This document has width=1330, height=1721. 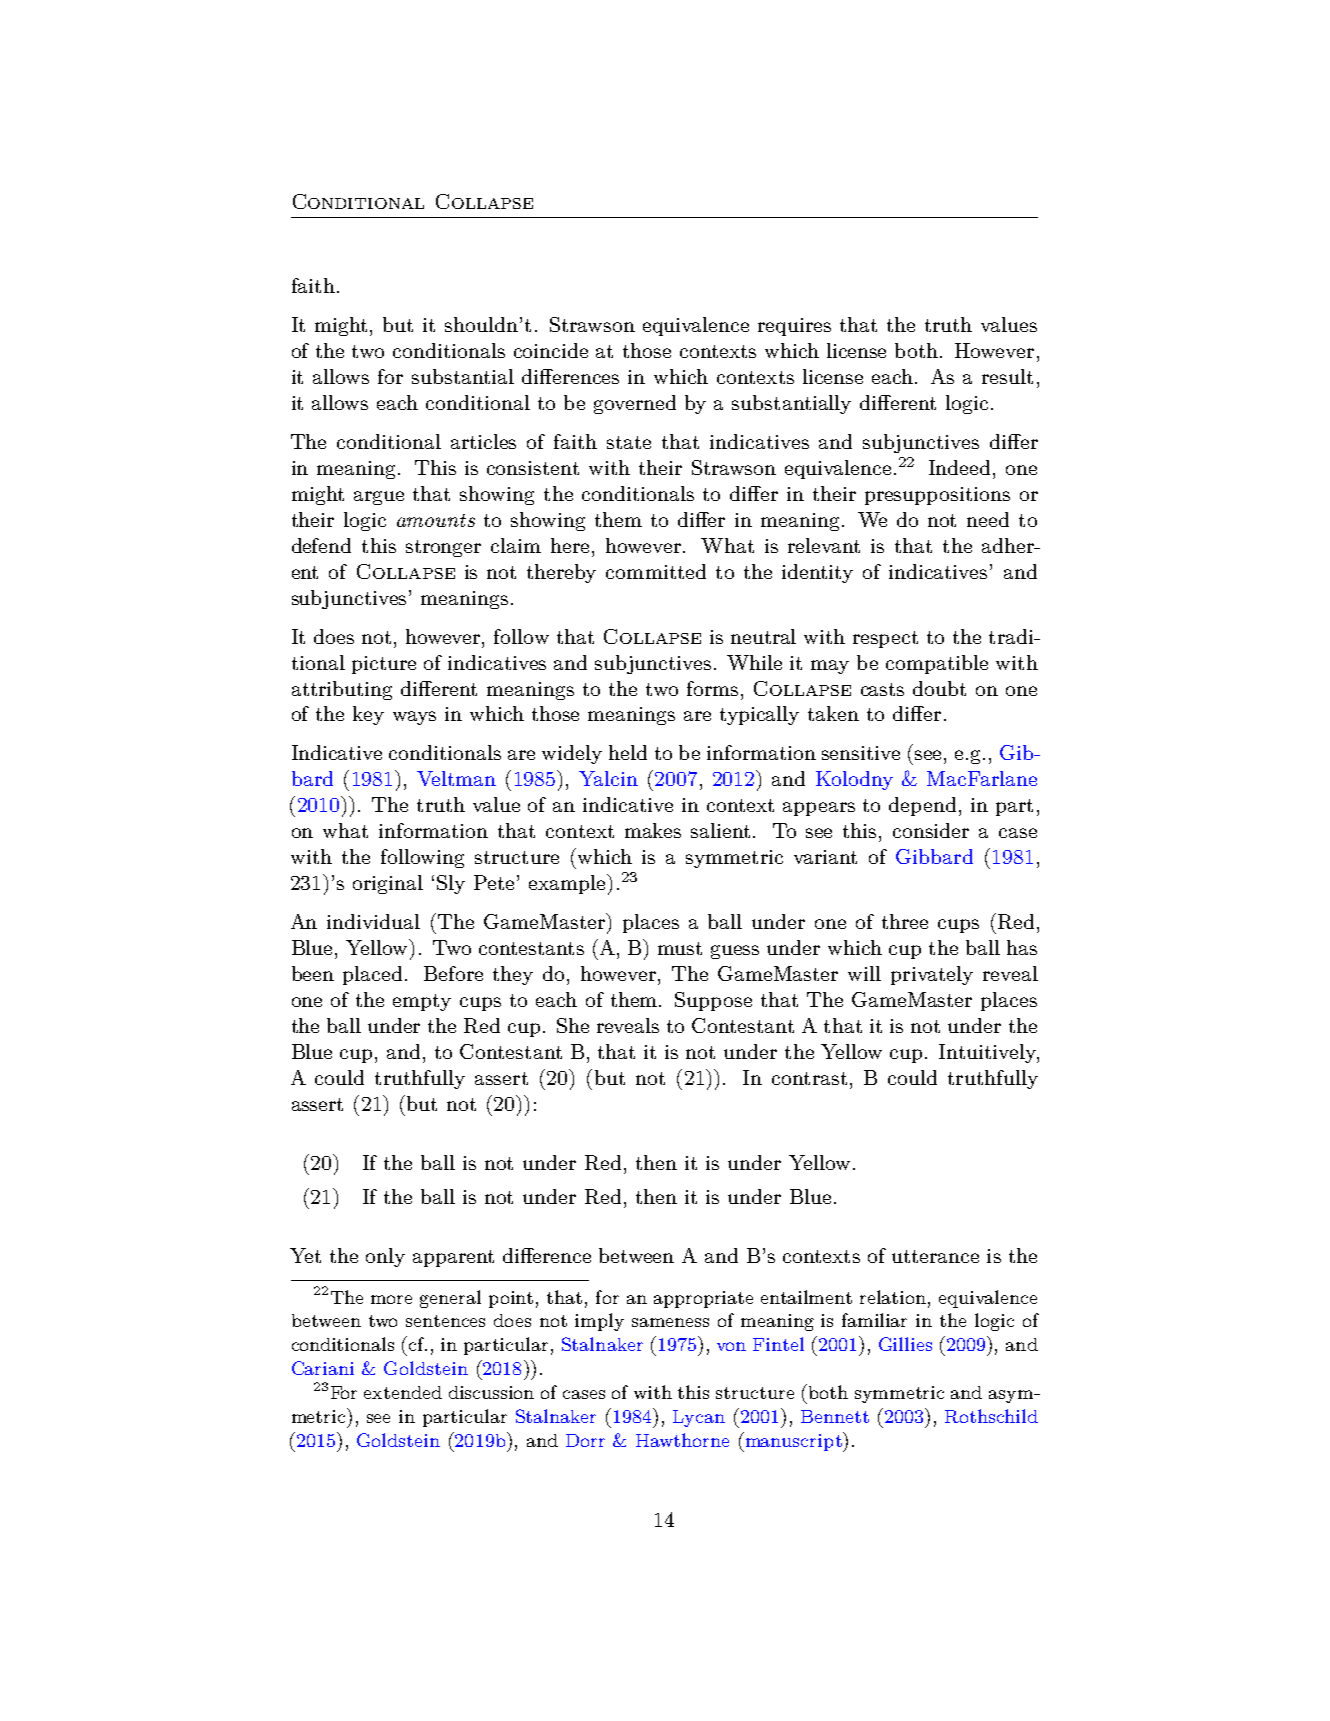 What do you see at coordinates (368, 715) in the document?
I see `key` at bounding box center [368, 715].
